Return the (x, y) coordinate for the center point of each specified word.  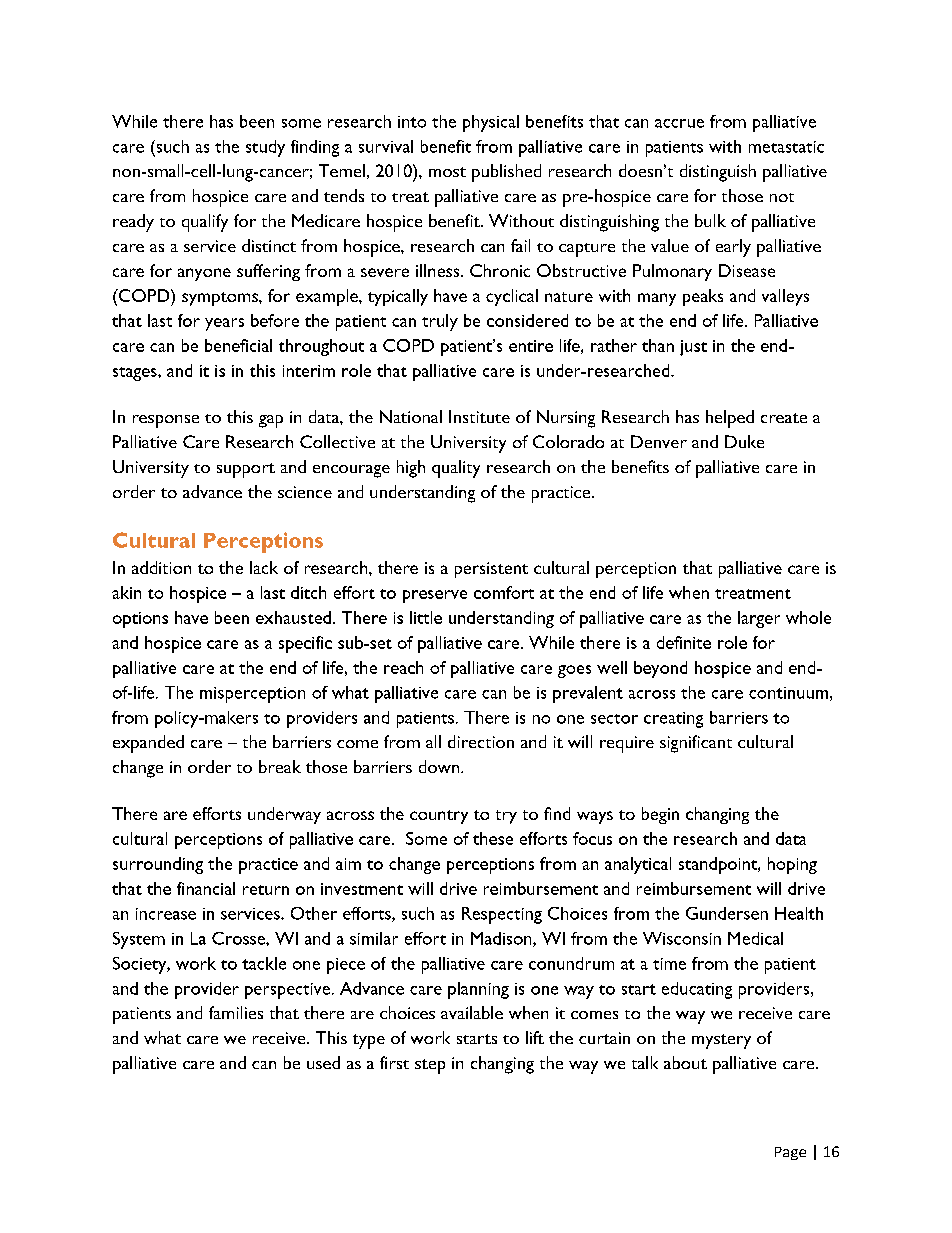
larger (759, 619)
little (426, 617)
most (447, 172)
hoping (792, 865)
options (140, 620)
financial (206, 888)
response (166, 421)
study (265, 148)
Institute (479, 416)
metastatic (786, 147)
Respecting (502, 915)
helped (730, 419)
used (323, 1062)
